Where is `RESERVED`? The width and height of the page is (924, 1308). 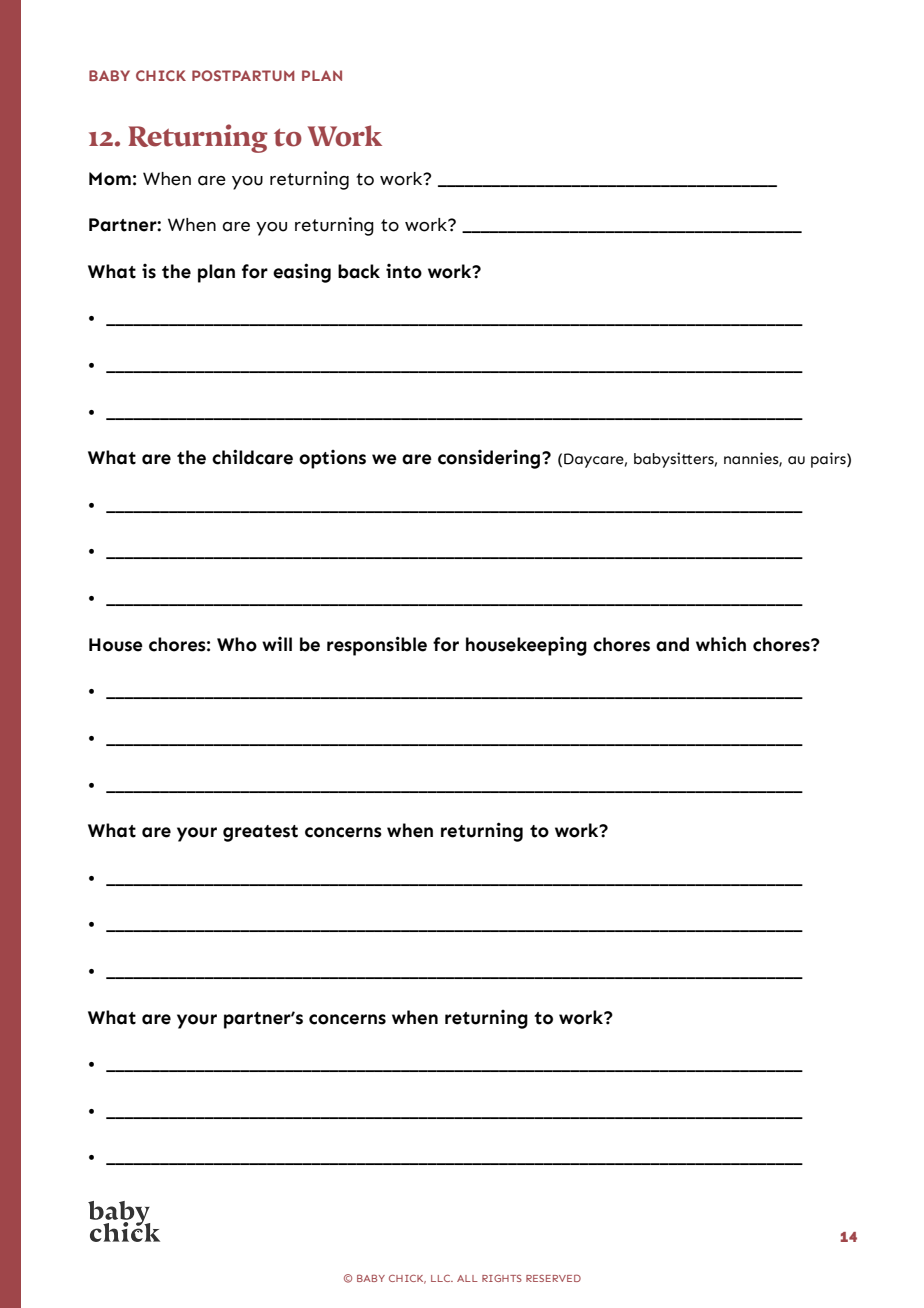
RESERVED is located at coordinates (553, 1278).
